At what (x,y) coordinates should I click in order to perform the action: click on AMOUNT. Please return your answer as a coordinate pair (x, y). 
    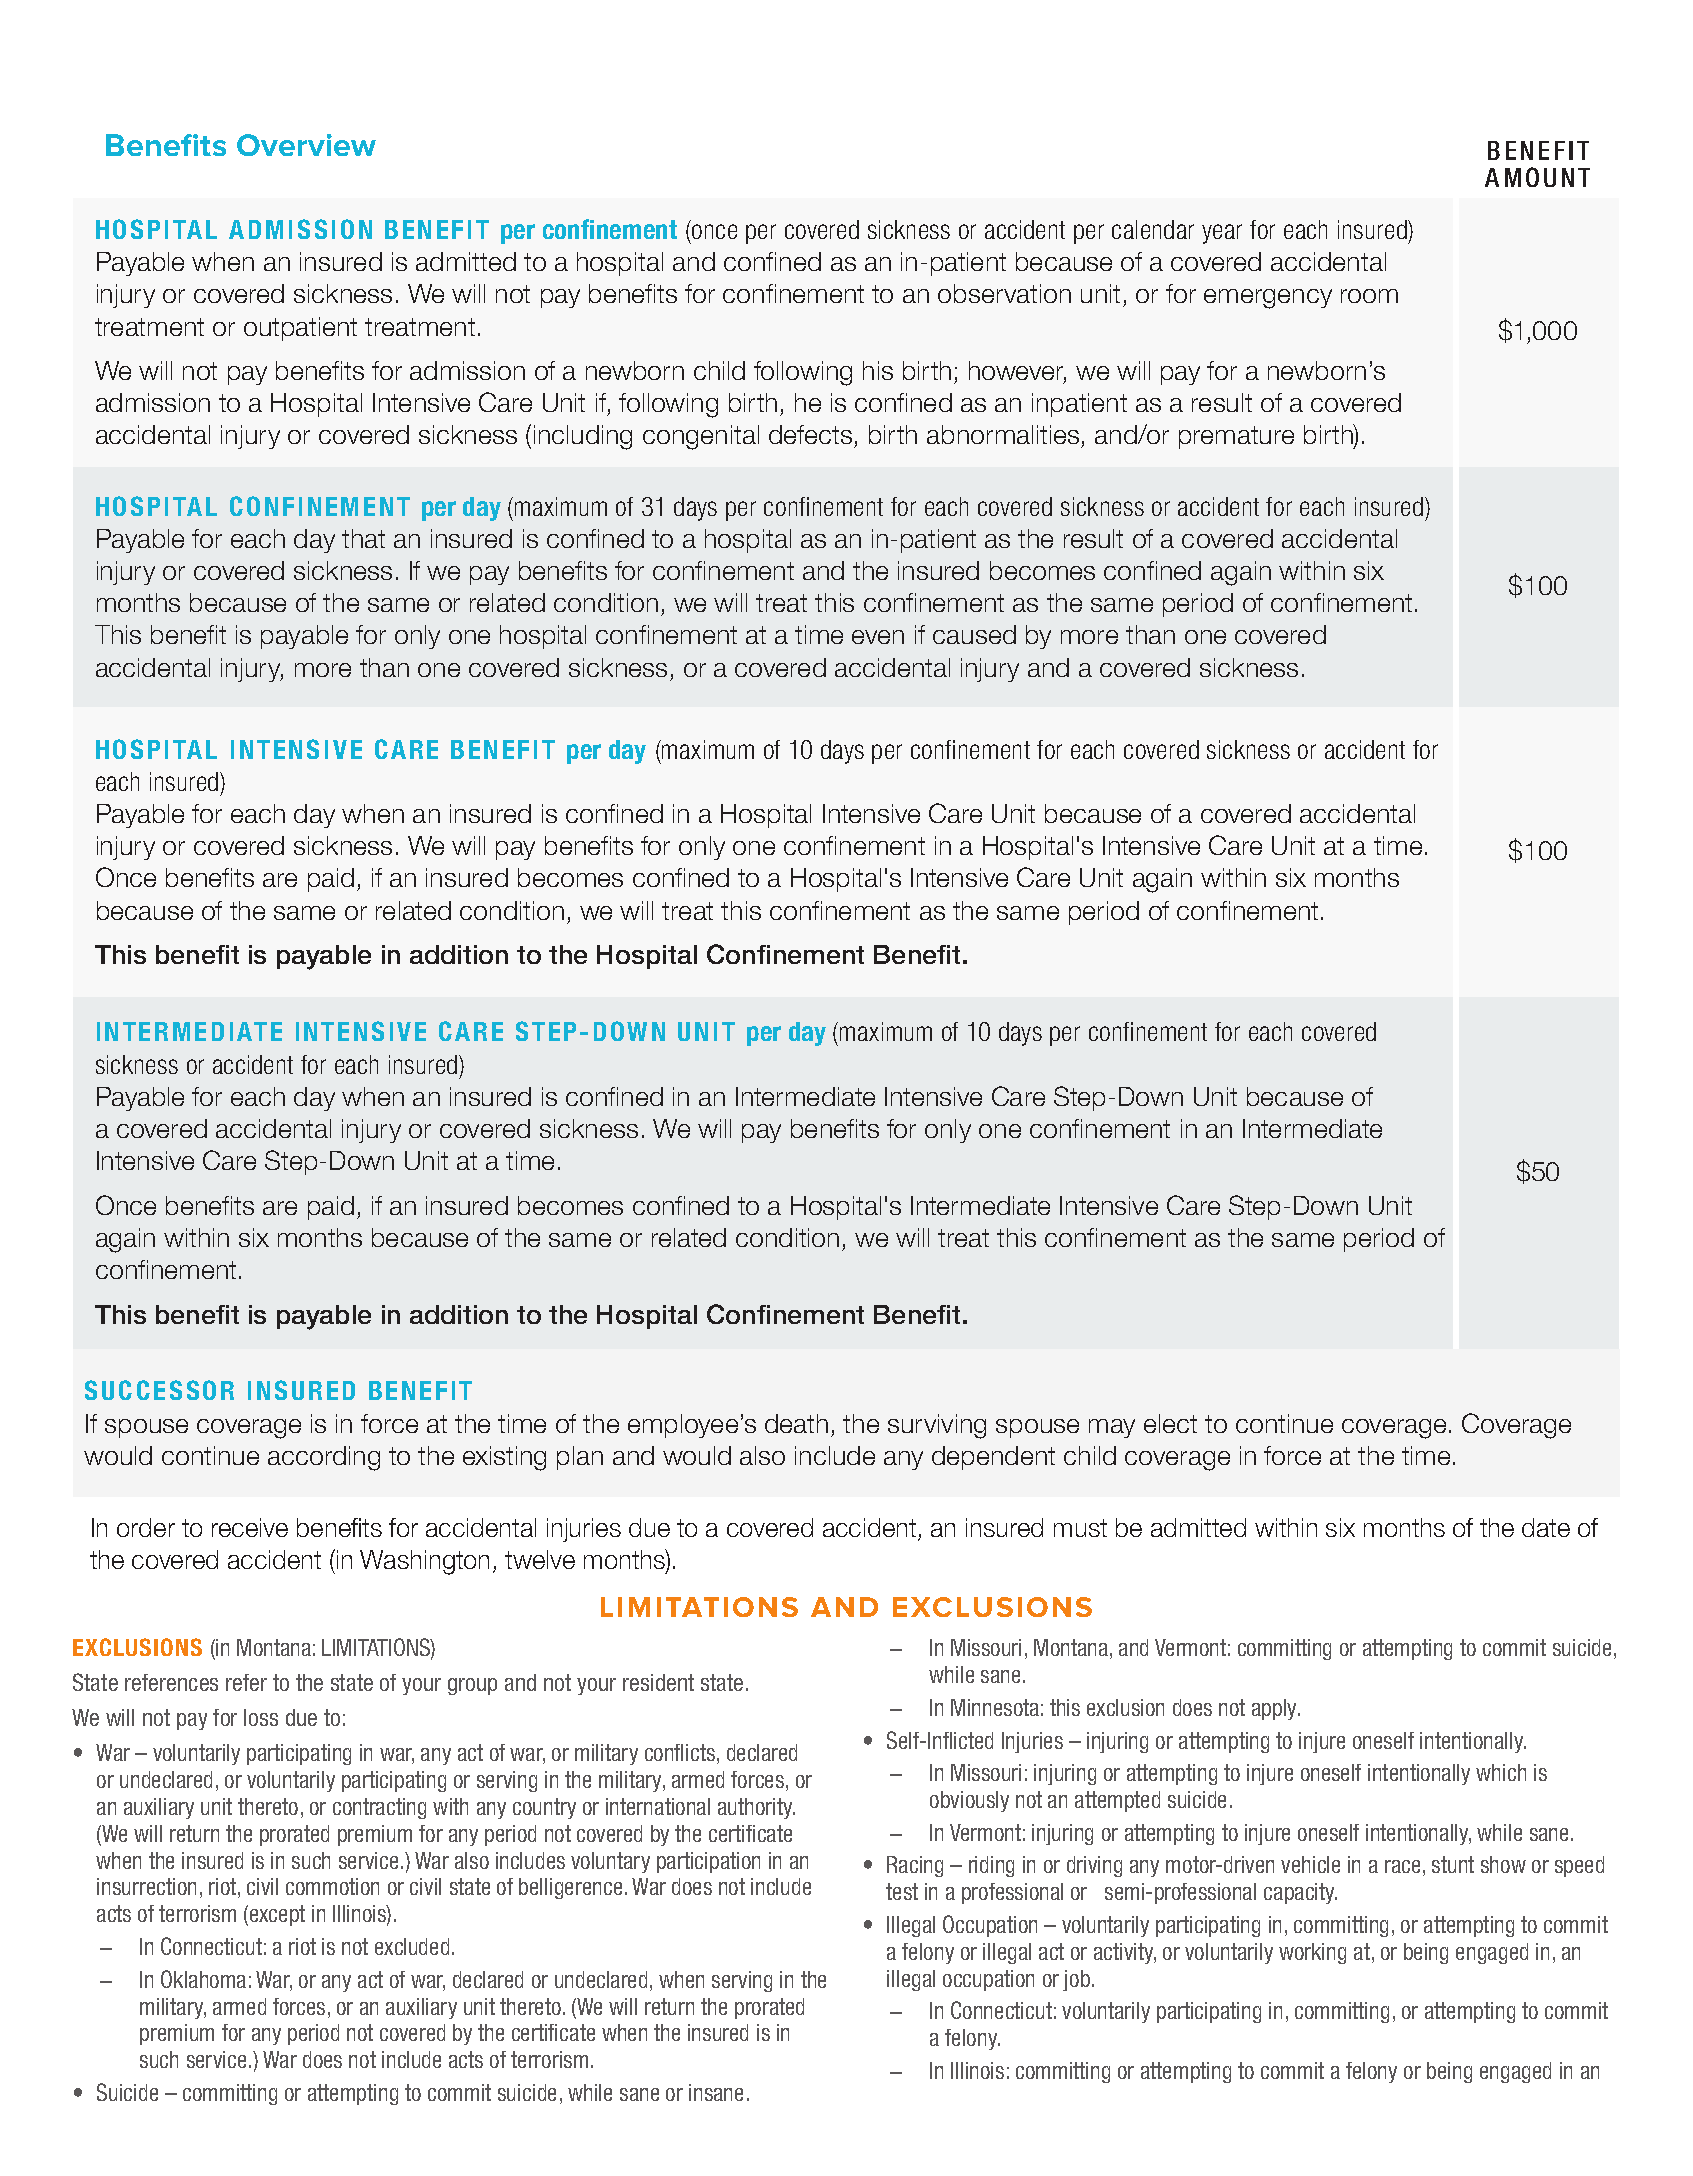
    Looking at the image, I should click on (1537, 177).
